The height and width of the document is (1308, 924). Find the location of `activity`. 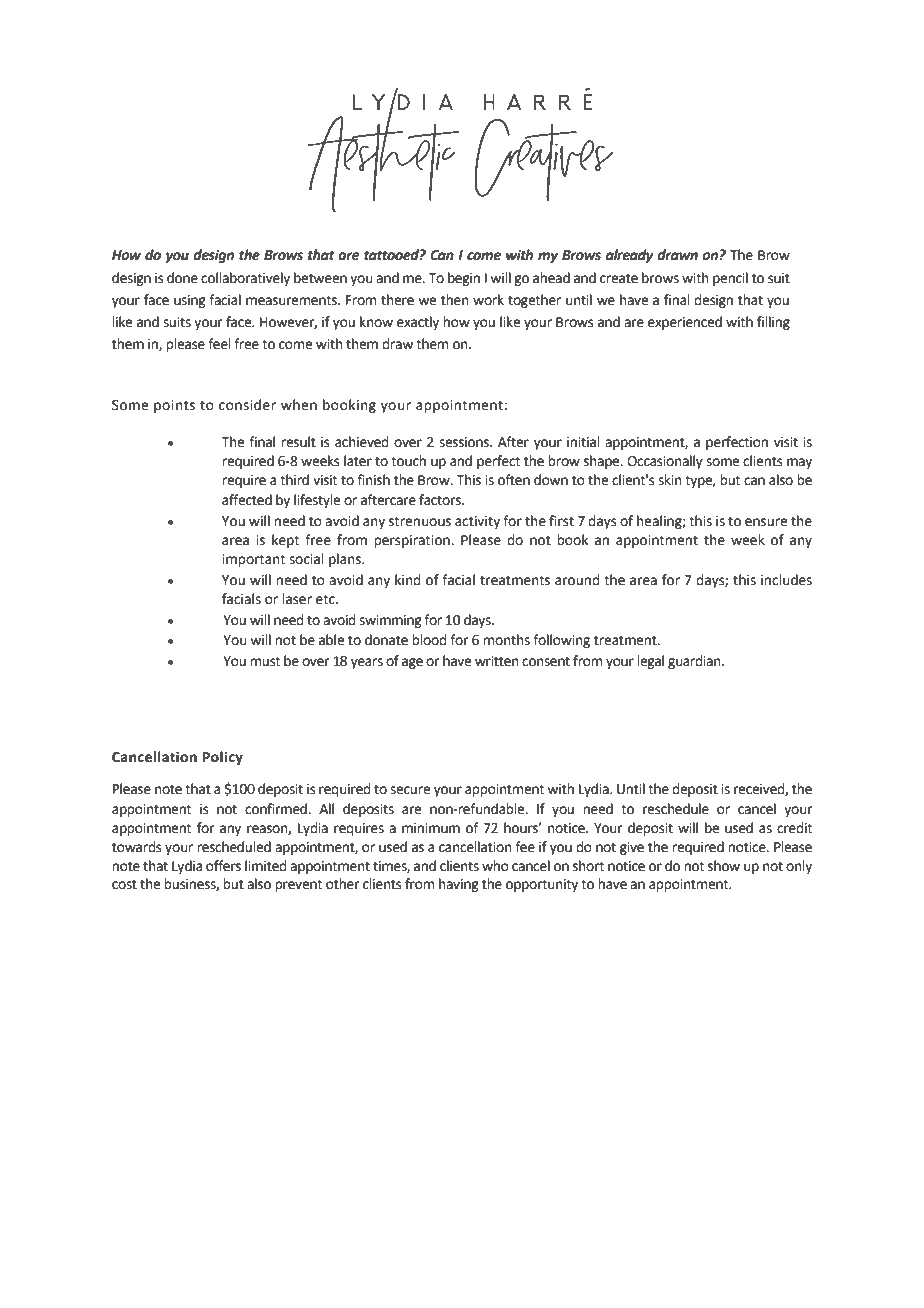

activity is located at coordinates (477, 522).
